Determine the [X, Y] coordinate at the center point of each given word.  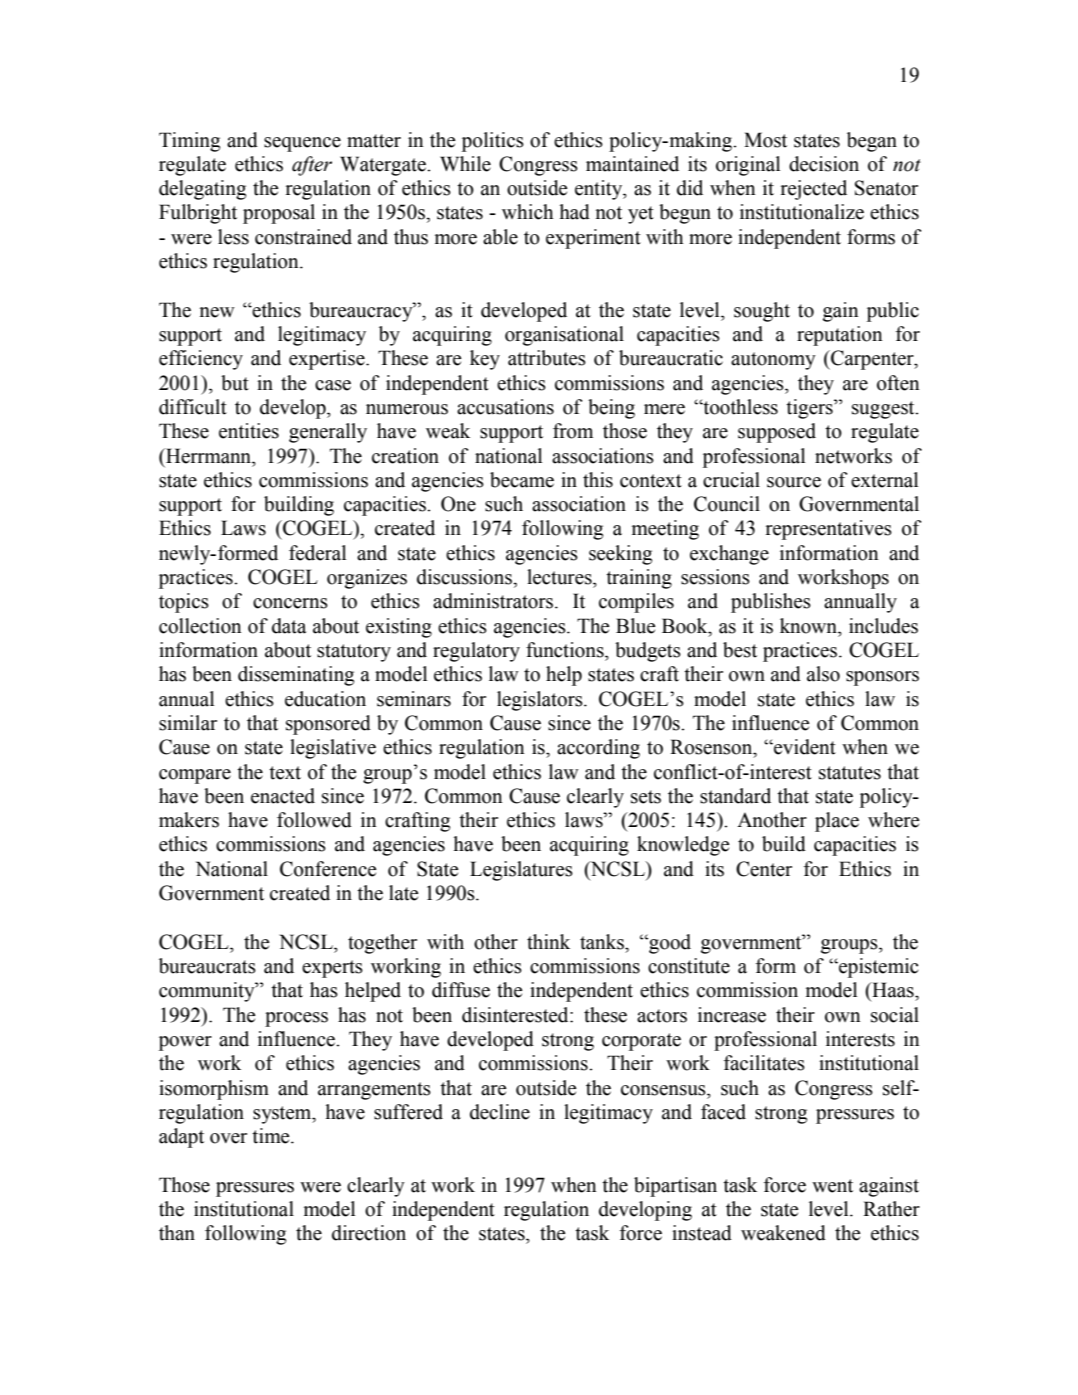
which [527, 212]
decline [500, 1112]
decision [824, 164]
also [823, 674]
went [832, 1186]
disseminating [296, 676]
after [312, 166]
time [272, 1136]
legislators [541, 701]
